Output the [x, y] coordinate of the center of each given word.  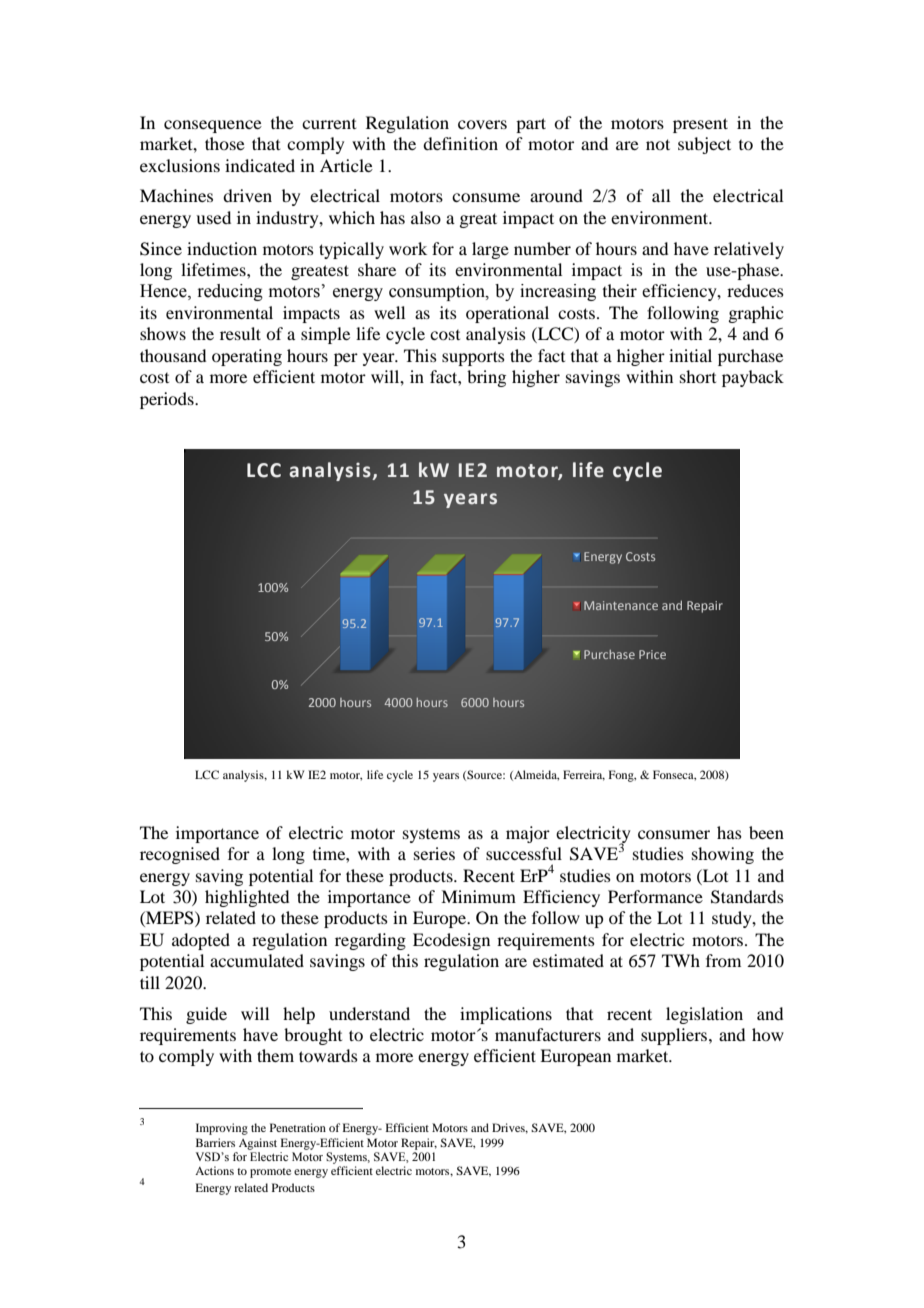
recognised [180, 855]
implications [506, 1015]
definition [460, 143]
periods [168, 400]
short [698, 376]
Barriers [215, 1142]
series [434, 853]
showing [723, 855]
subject [704, 145]
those [225, 143]
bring [486, 378]
